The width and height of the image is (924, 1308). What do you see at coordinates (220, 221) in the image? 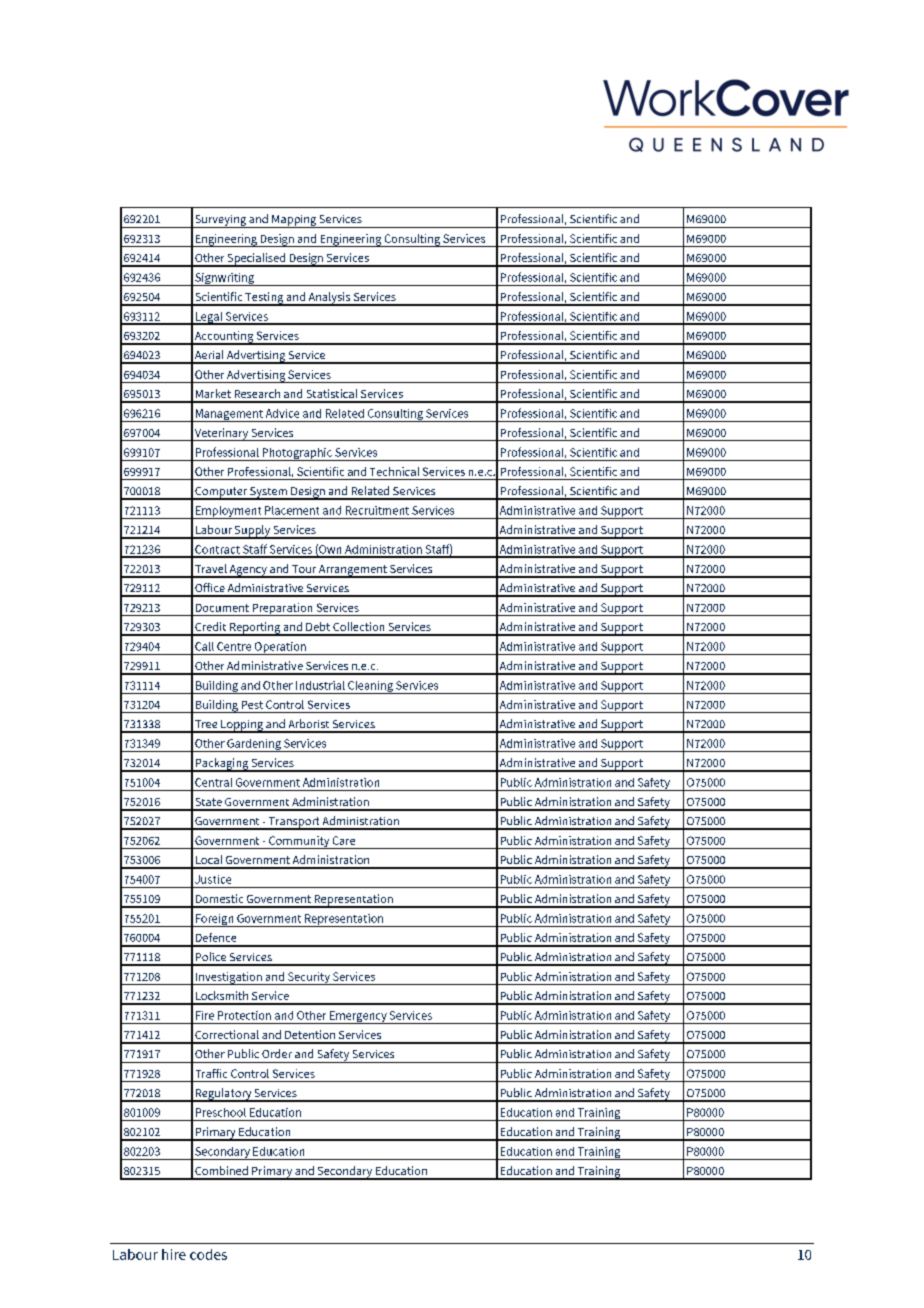
I see `Surveying` at bounding box center [220, 221].
